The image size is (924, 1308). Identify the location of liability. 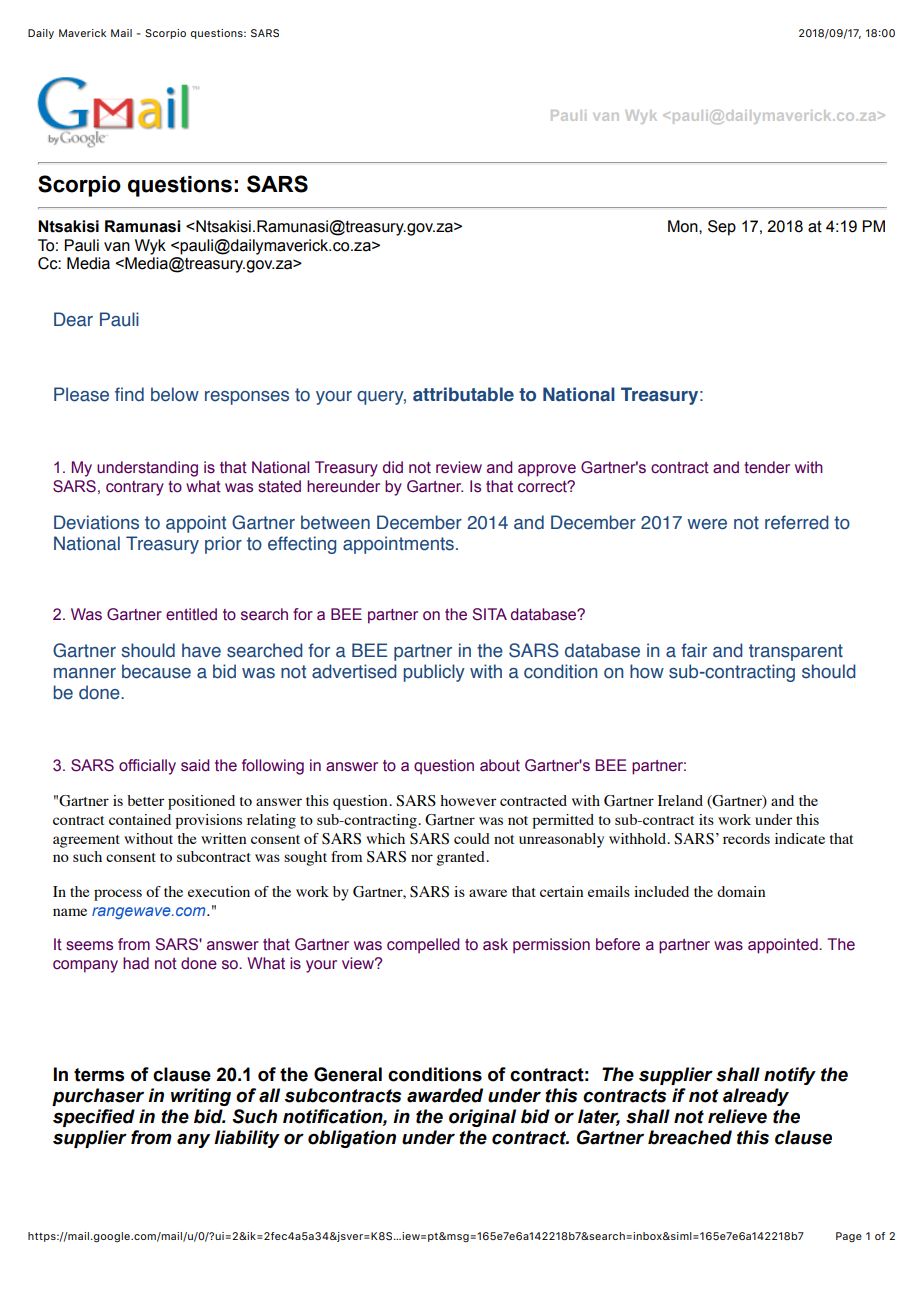
(247, 1139).
